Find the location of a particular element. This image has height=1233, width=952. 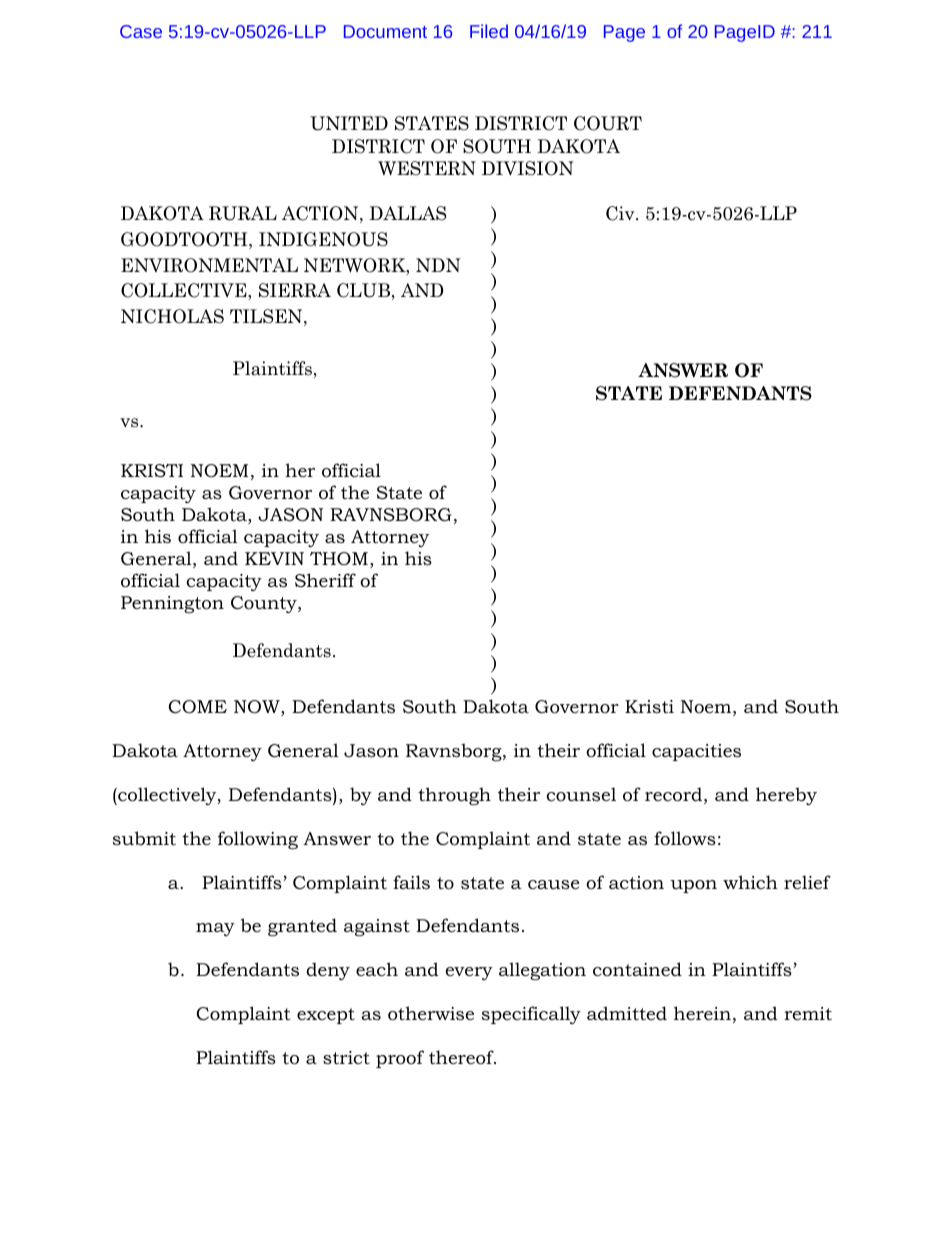

through is located at coordinates (454, 796).
